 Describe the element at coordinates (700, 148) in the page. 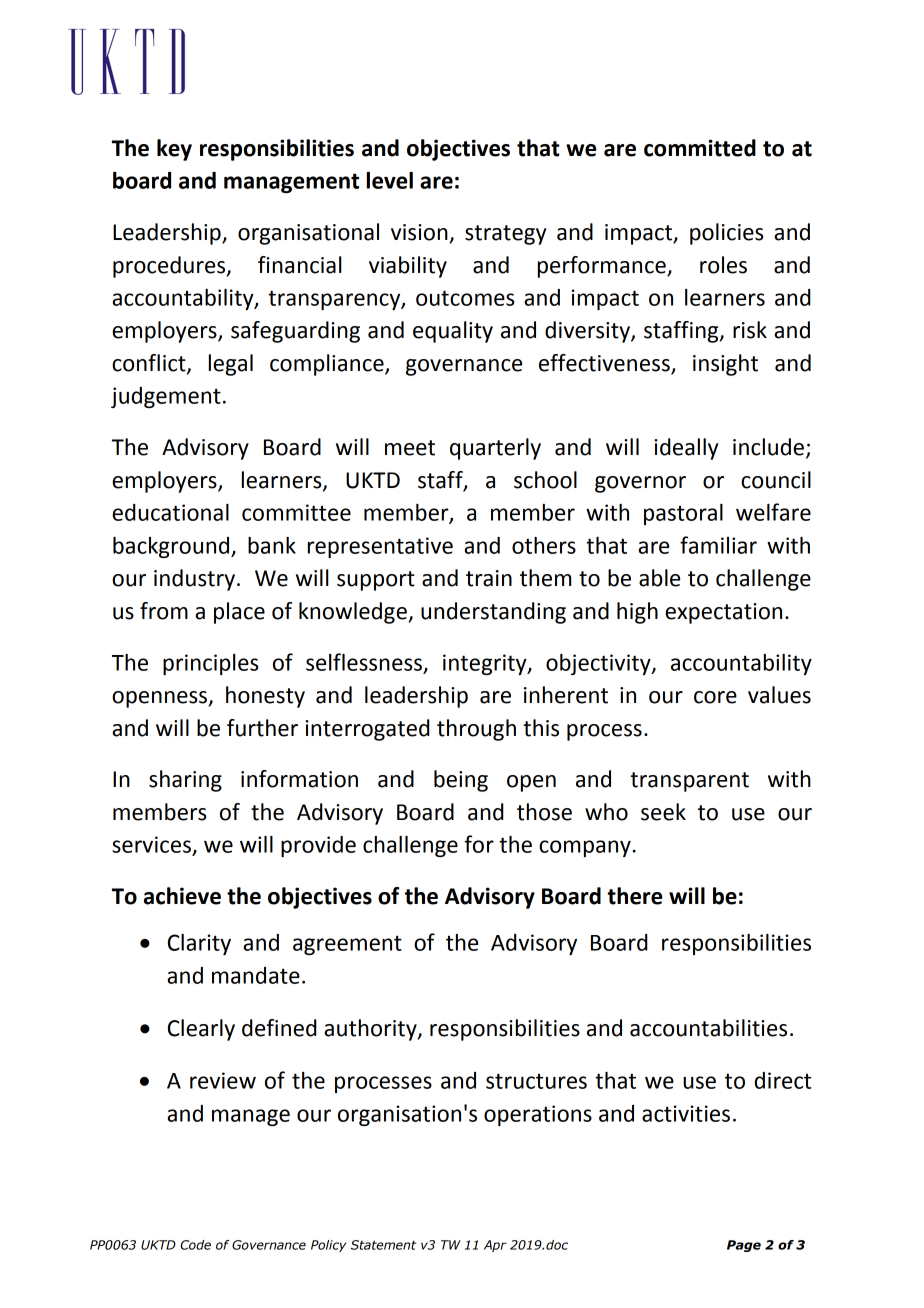

I see `committed` at that location.
